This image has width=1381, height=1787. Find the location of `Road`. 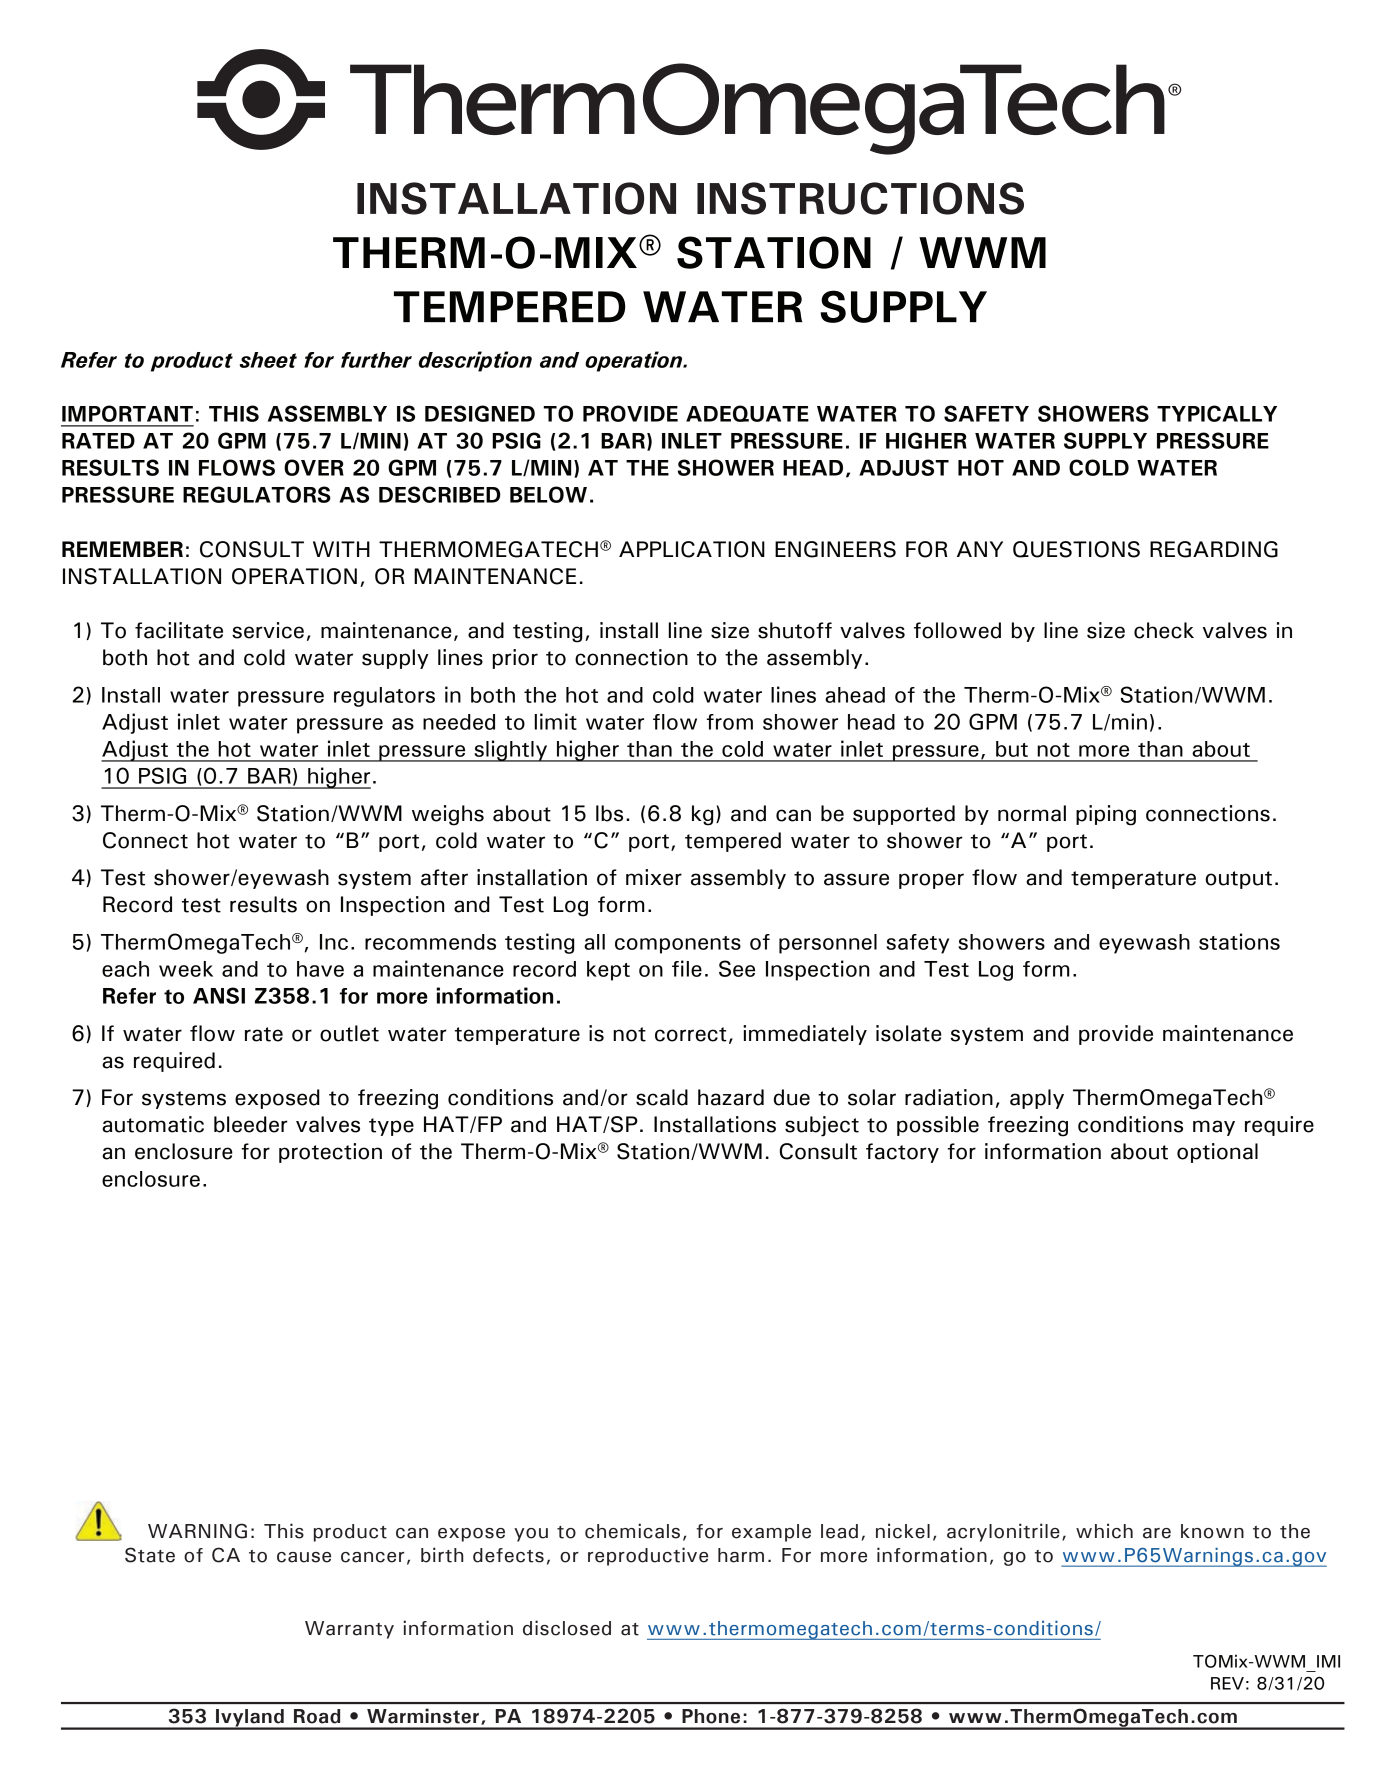

Road is located at coordinates (317, 1716).
